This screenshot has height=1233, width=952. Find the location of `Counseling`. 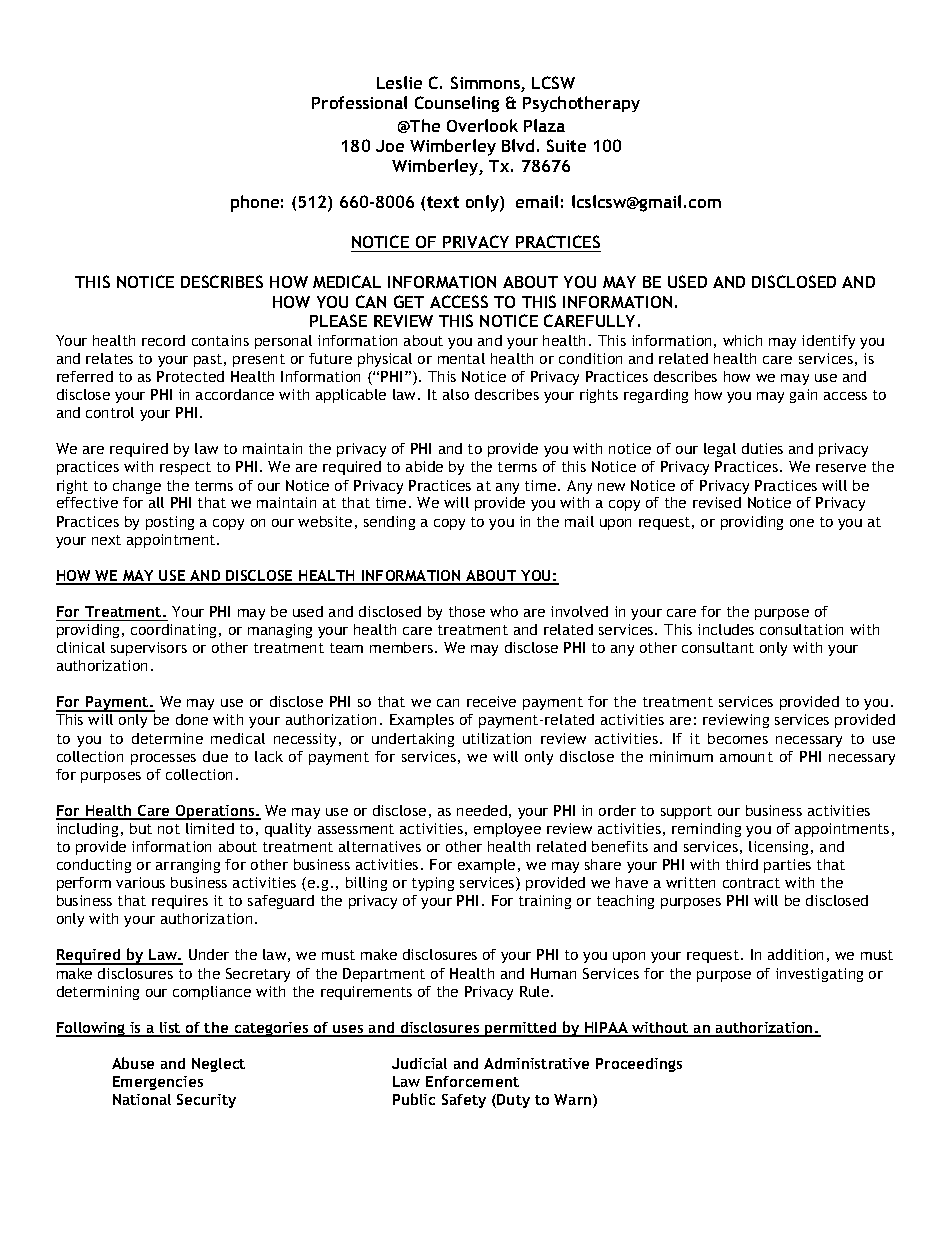

Counseling is located at coordinates (457, 104).
